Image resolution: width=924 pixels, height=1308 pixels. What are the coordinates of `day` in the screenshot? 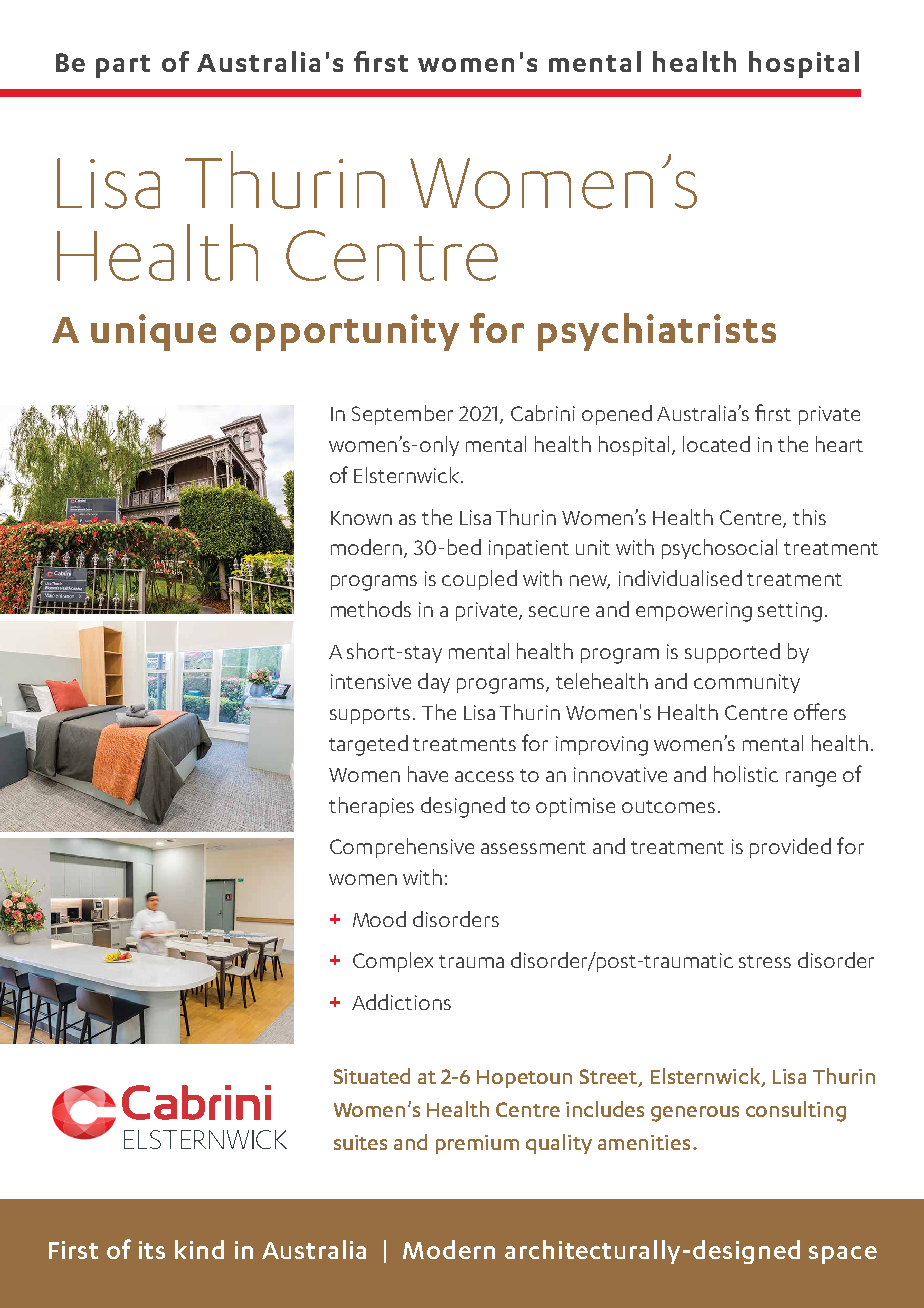 It's located at (434, 683).
